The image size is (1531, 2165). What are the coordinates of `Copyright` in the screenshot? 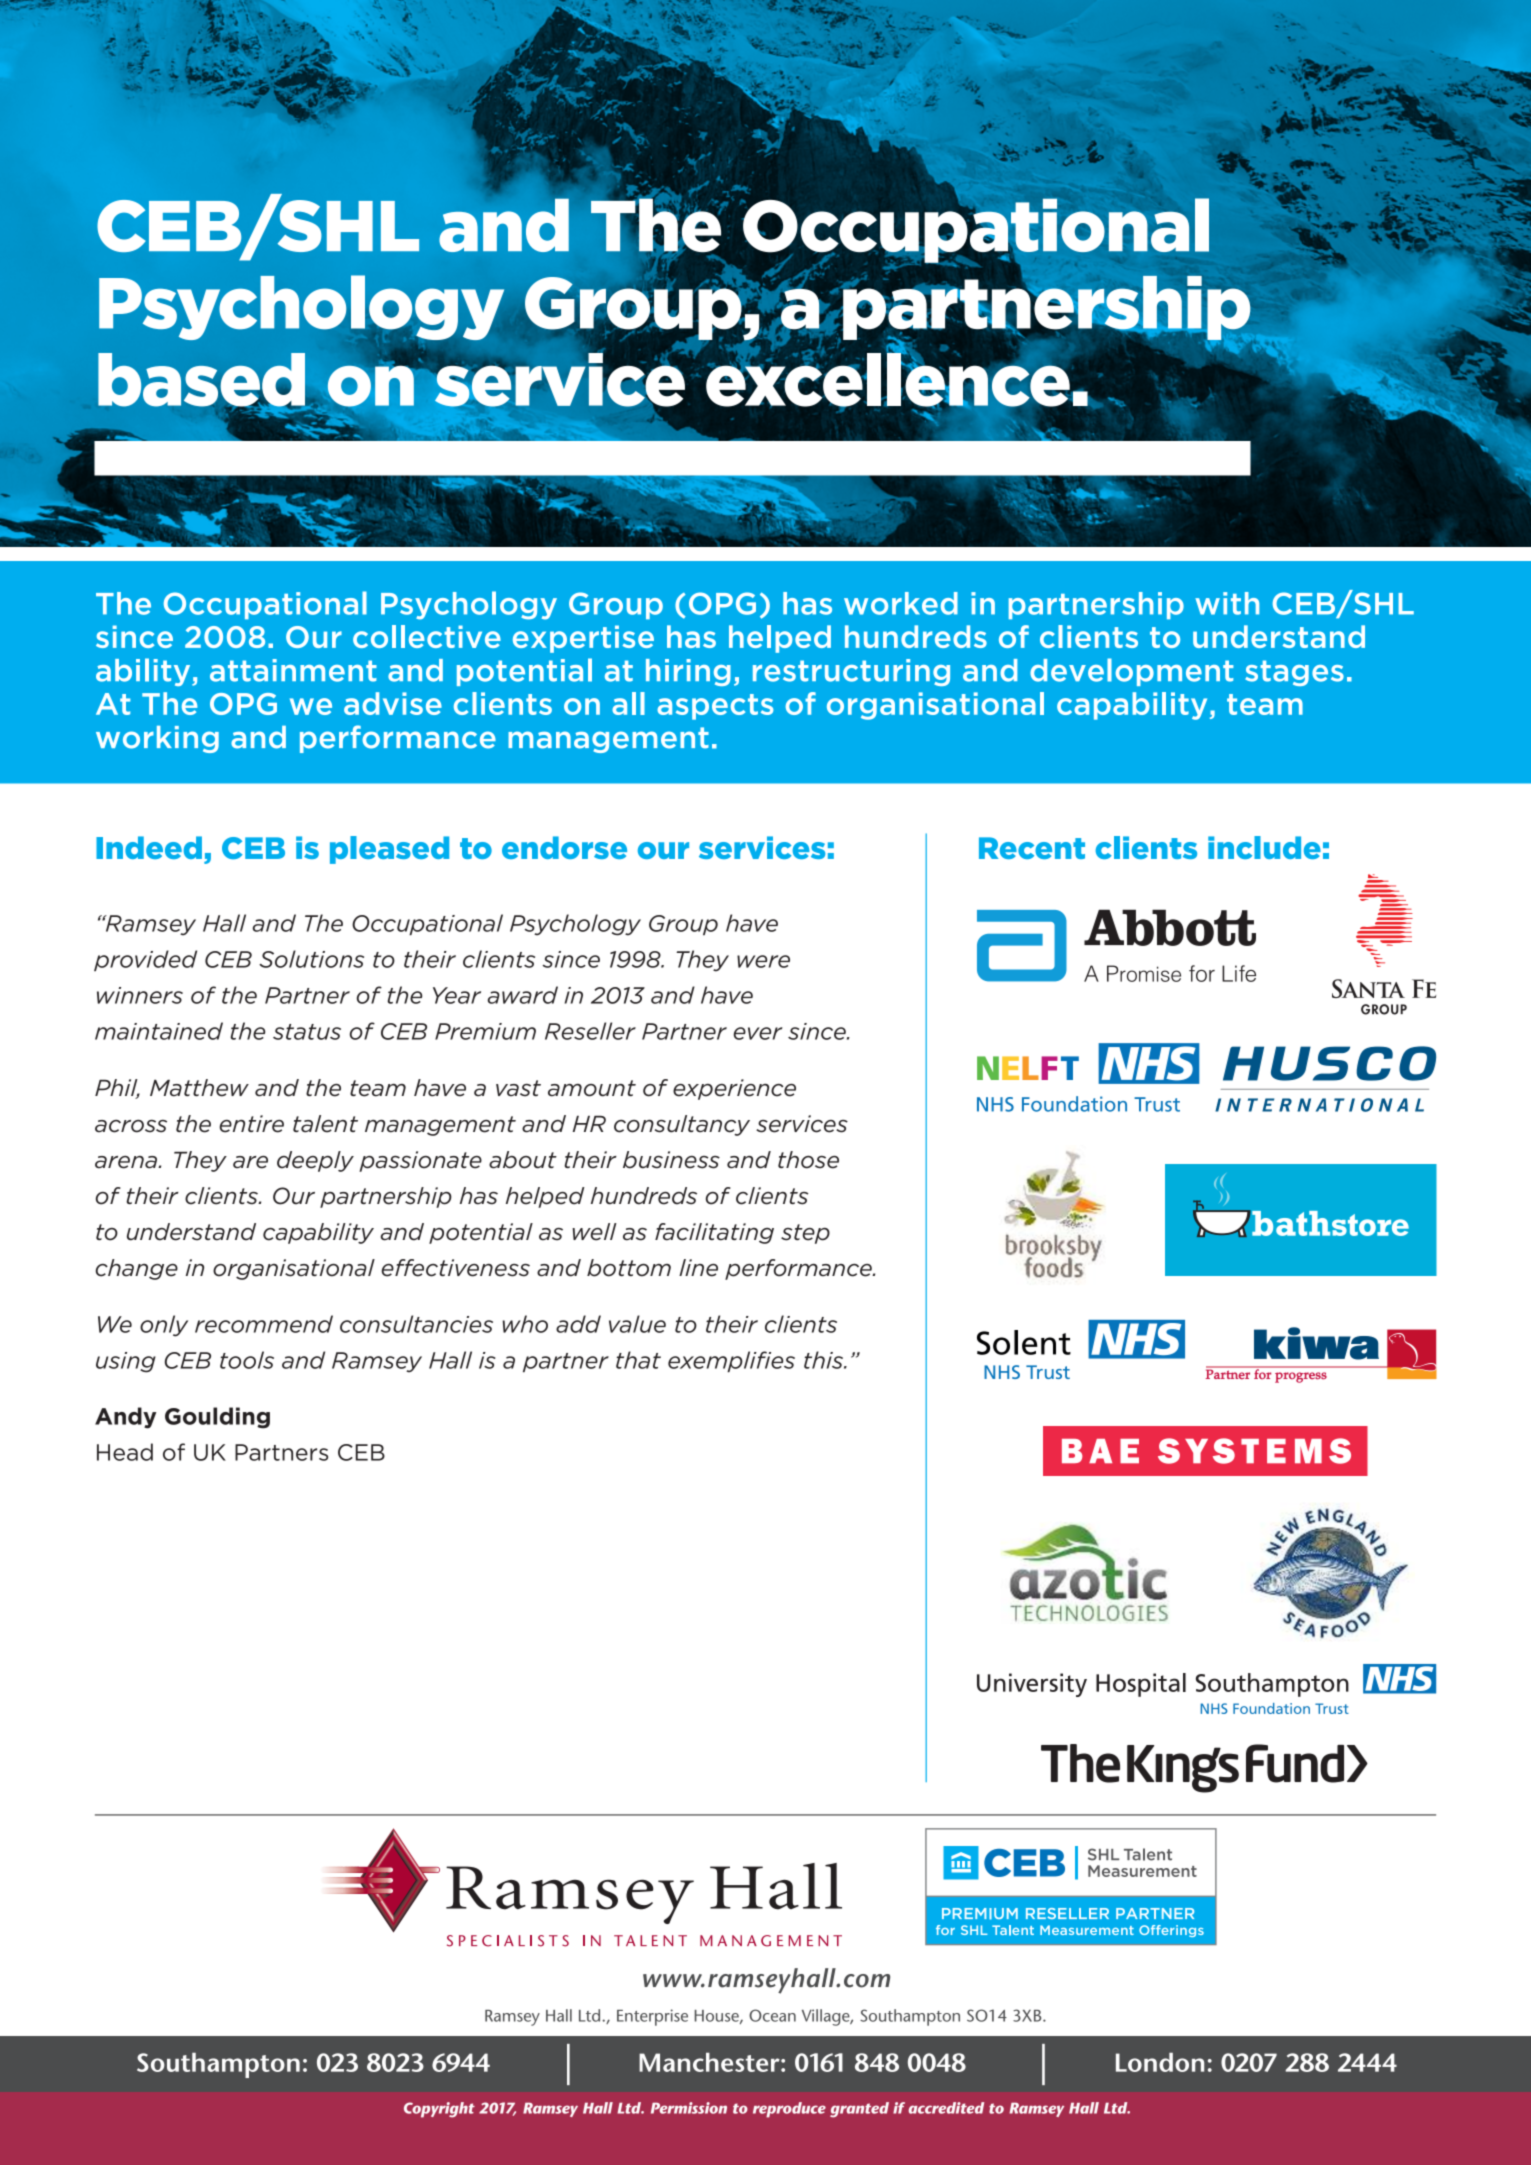 It's located at (439, 2110).
